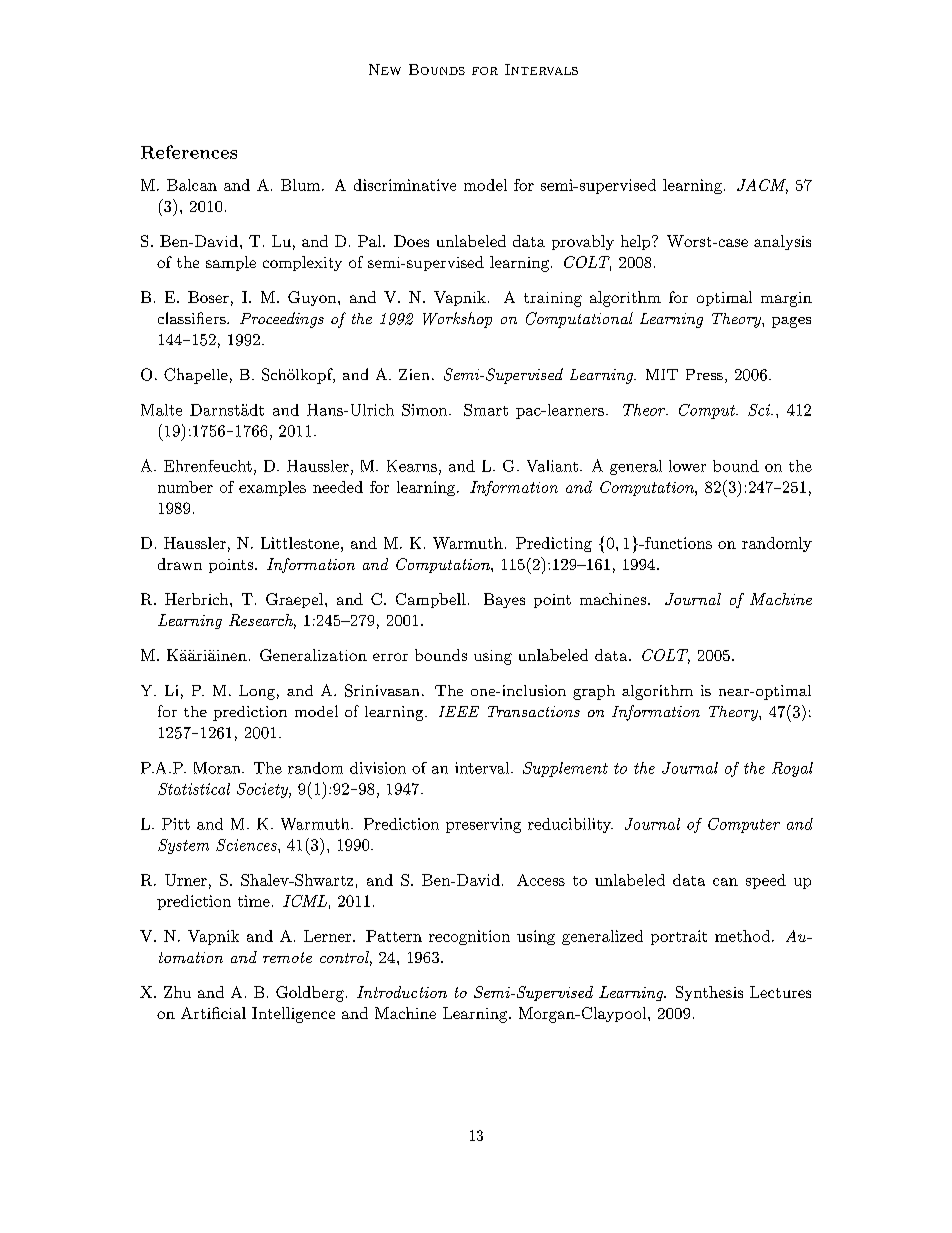  I want to click on analysis, so click(782, 242).
